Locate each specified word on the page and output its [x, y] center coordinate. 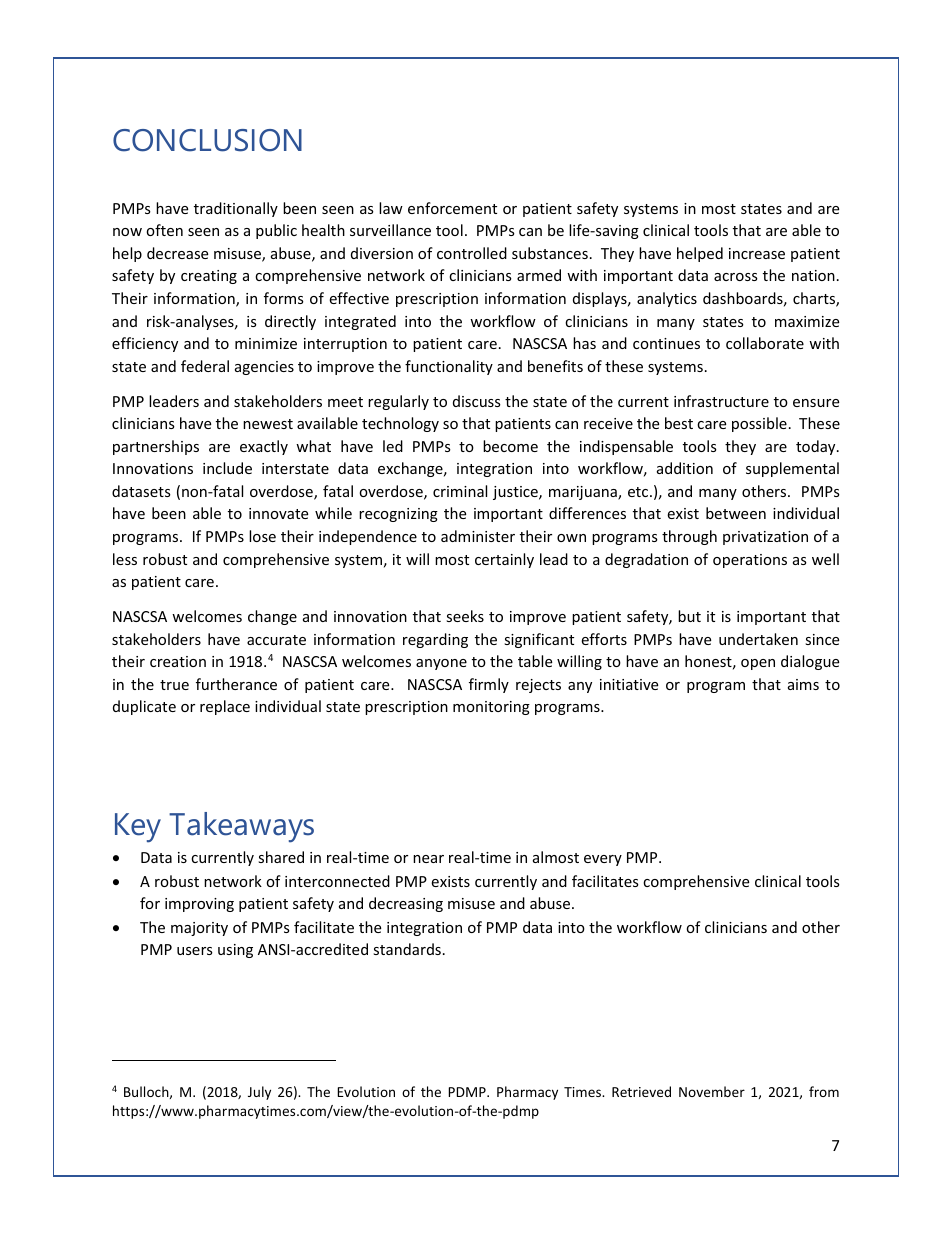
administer [478, 536]
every [603, 860]
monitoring [491, 708]
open [758, 664]
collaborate [765, 343]
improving [199, 905]
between [736, 513]
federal [205, 366]
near [428, 859]
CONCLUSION [207, 140]
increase [757, 253]
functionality [449, 367]
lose [262, 536]
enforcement [452, 208]
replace [225, 707]
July [259, 1093]
